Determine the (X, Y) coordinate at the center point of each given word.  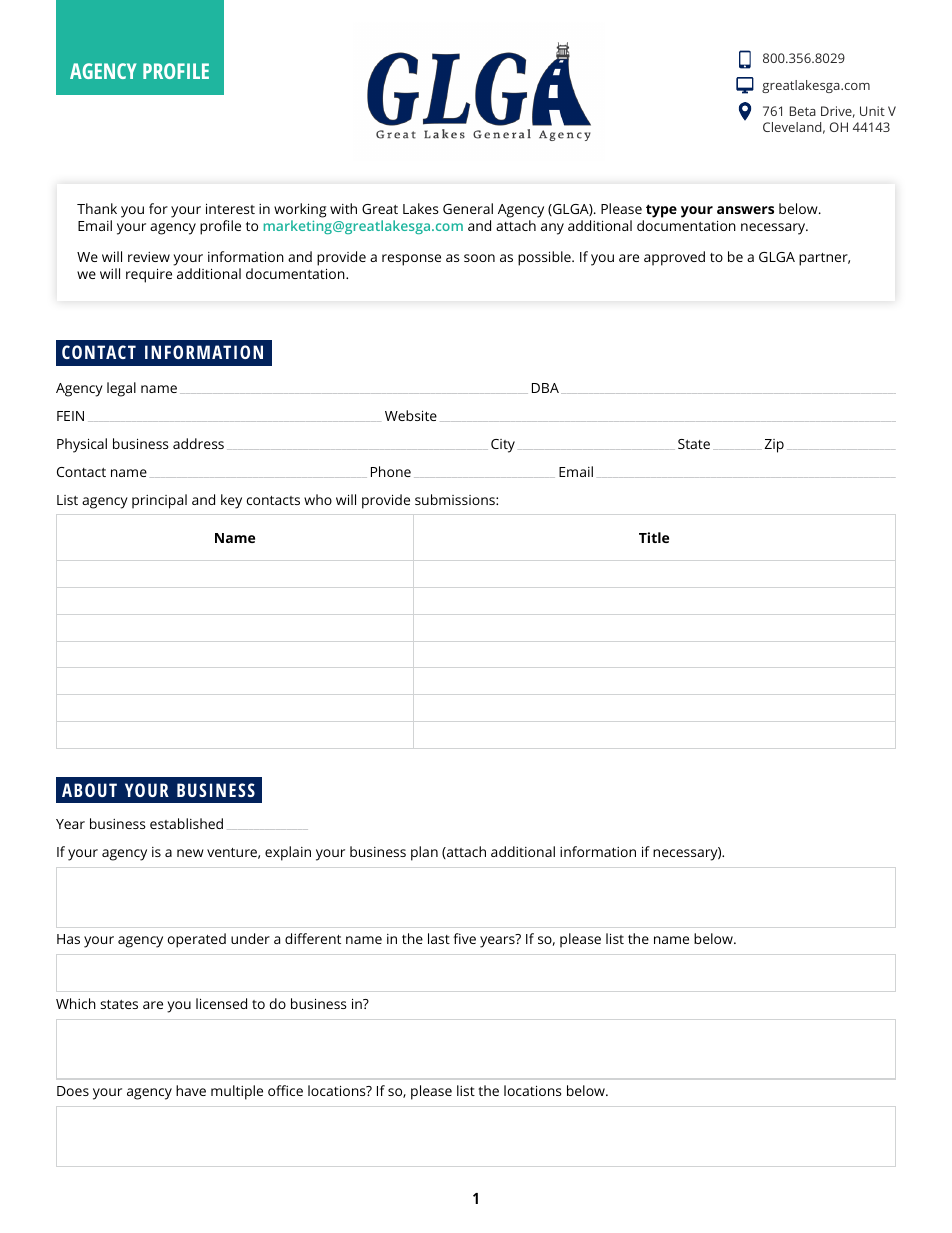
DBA (545, 388)
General (468, 208)
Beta (803, 111)
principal (159, 501)
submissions (456, 499)
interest (230, 208)
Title (654, 537)
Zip (774, 446)
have (191, 1090)
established (186, 823)
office (285, 1090)
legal (121, 389)
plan (424, 853)
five (464, 938)
